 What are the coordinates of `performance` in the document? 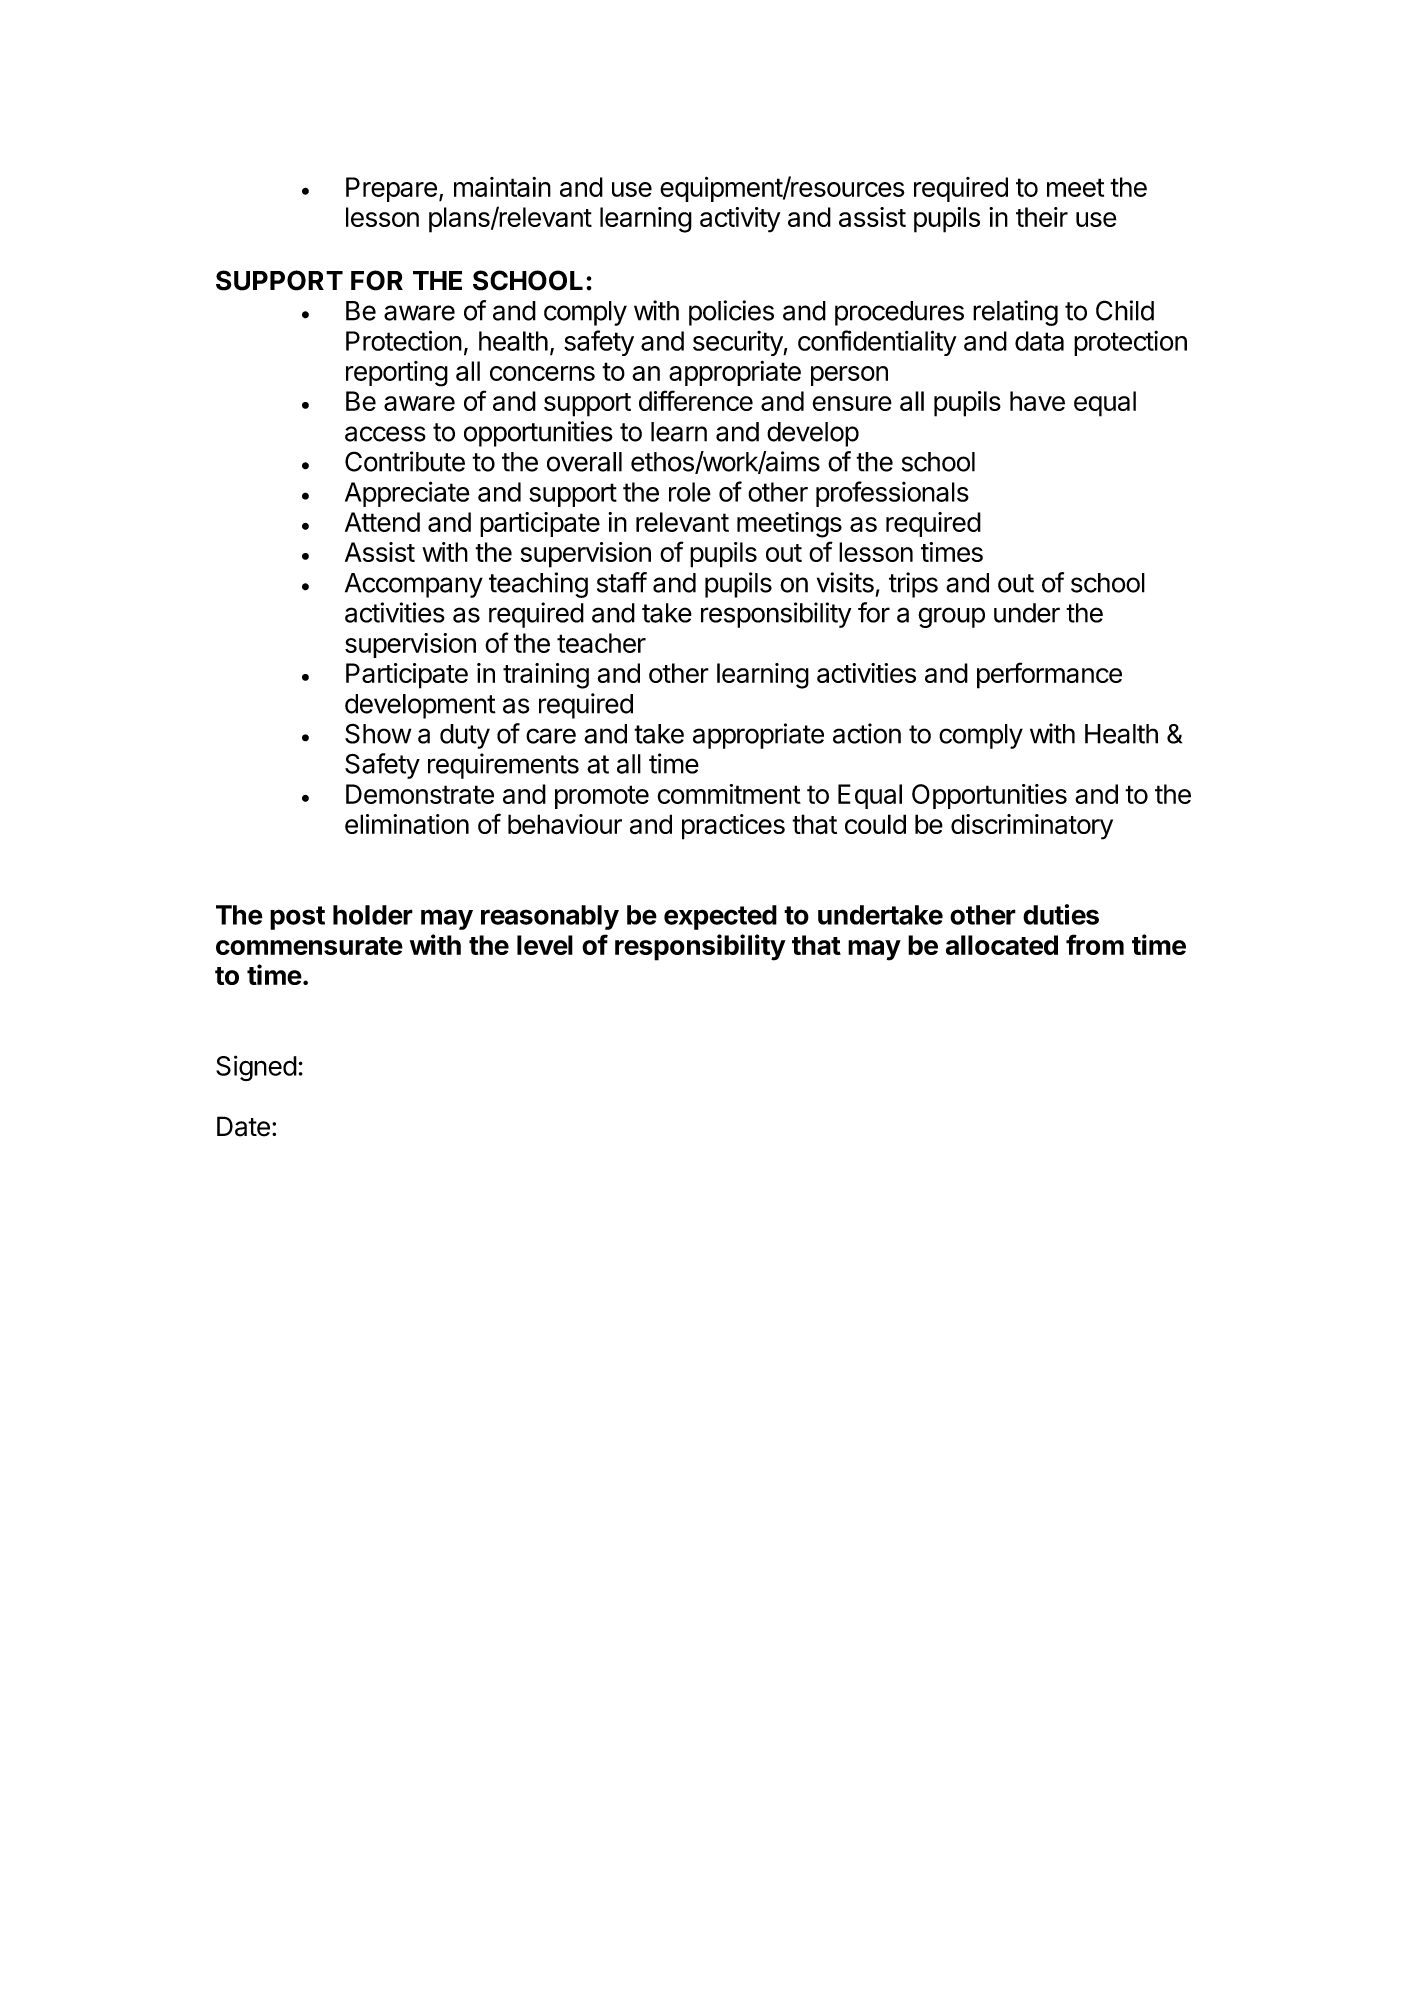 It's located at (1049, 675).
